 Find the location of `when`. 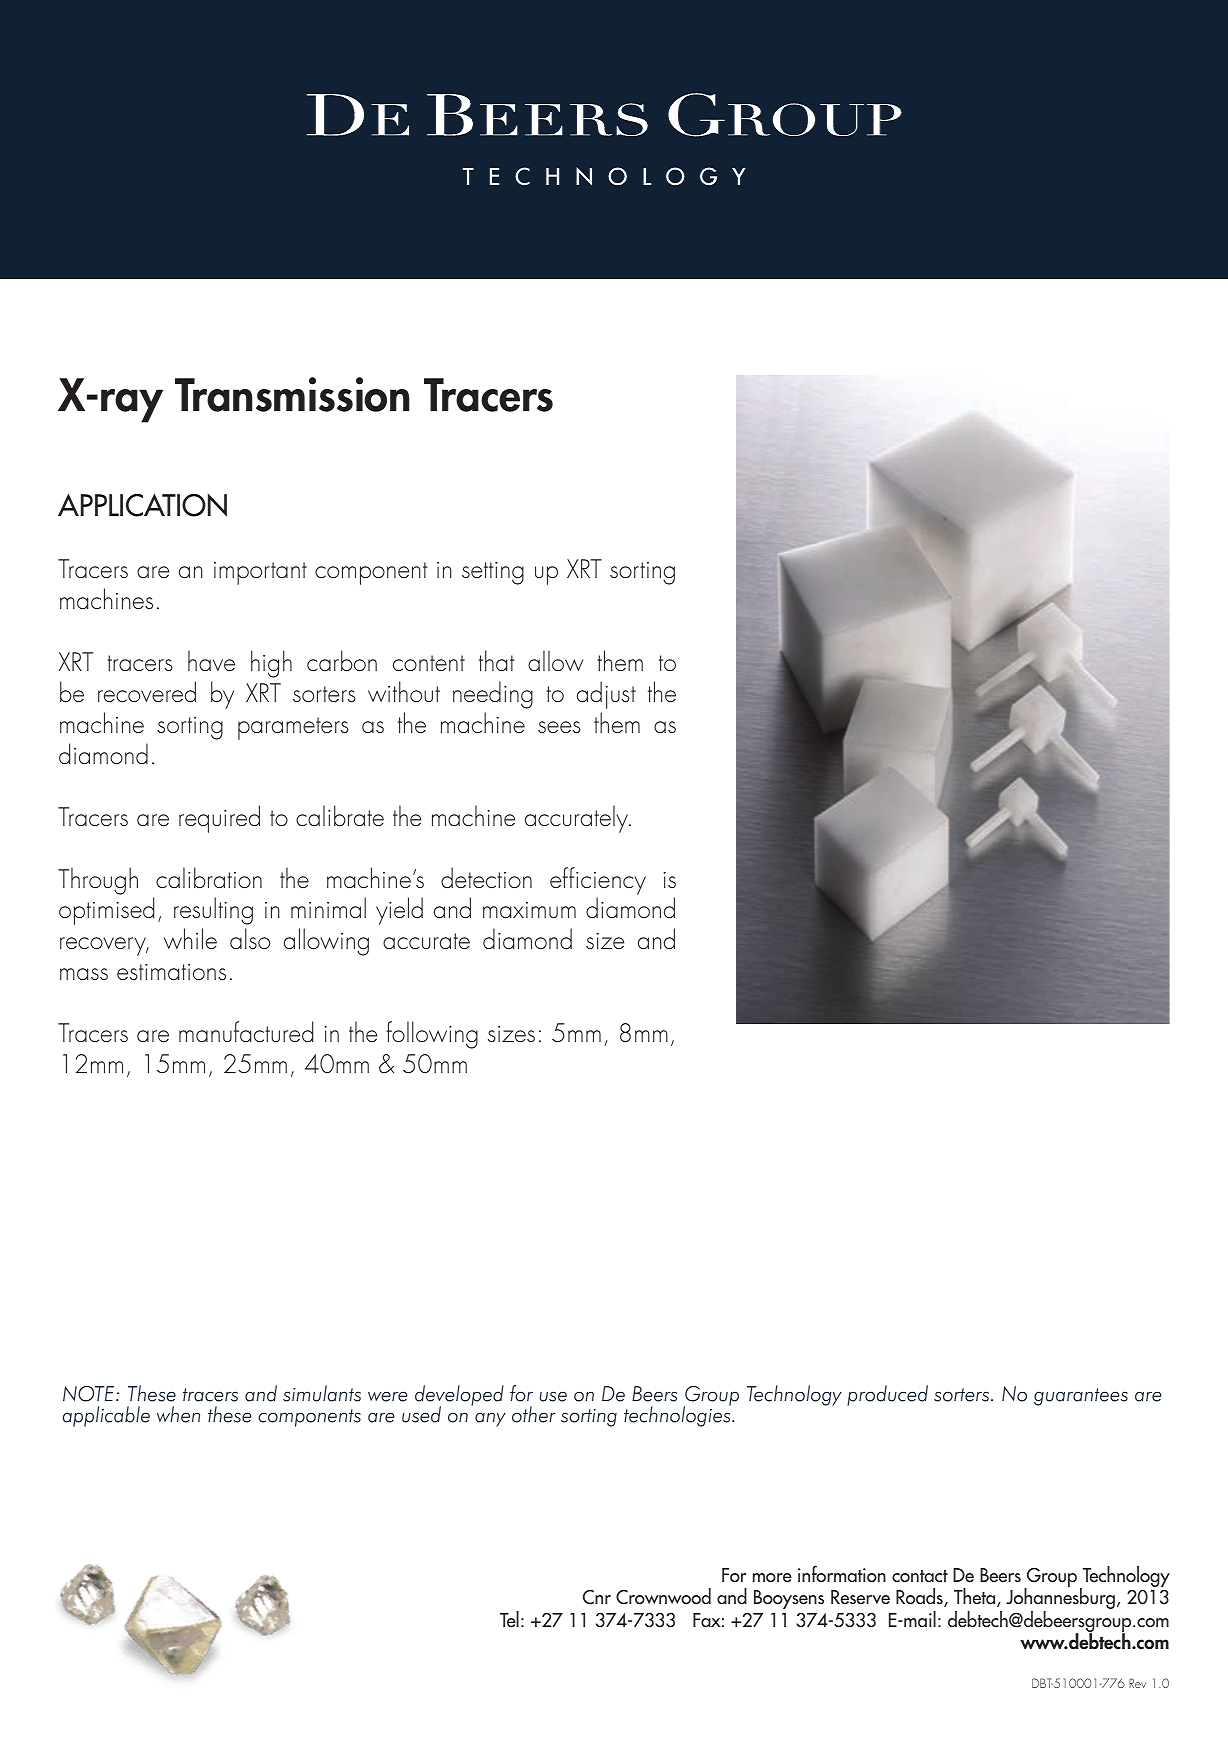

when is located at coordinates (178, 1414).
